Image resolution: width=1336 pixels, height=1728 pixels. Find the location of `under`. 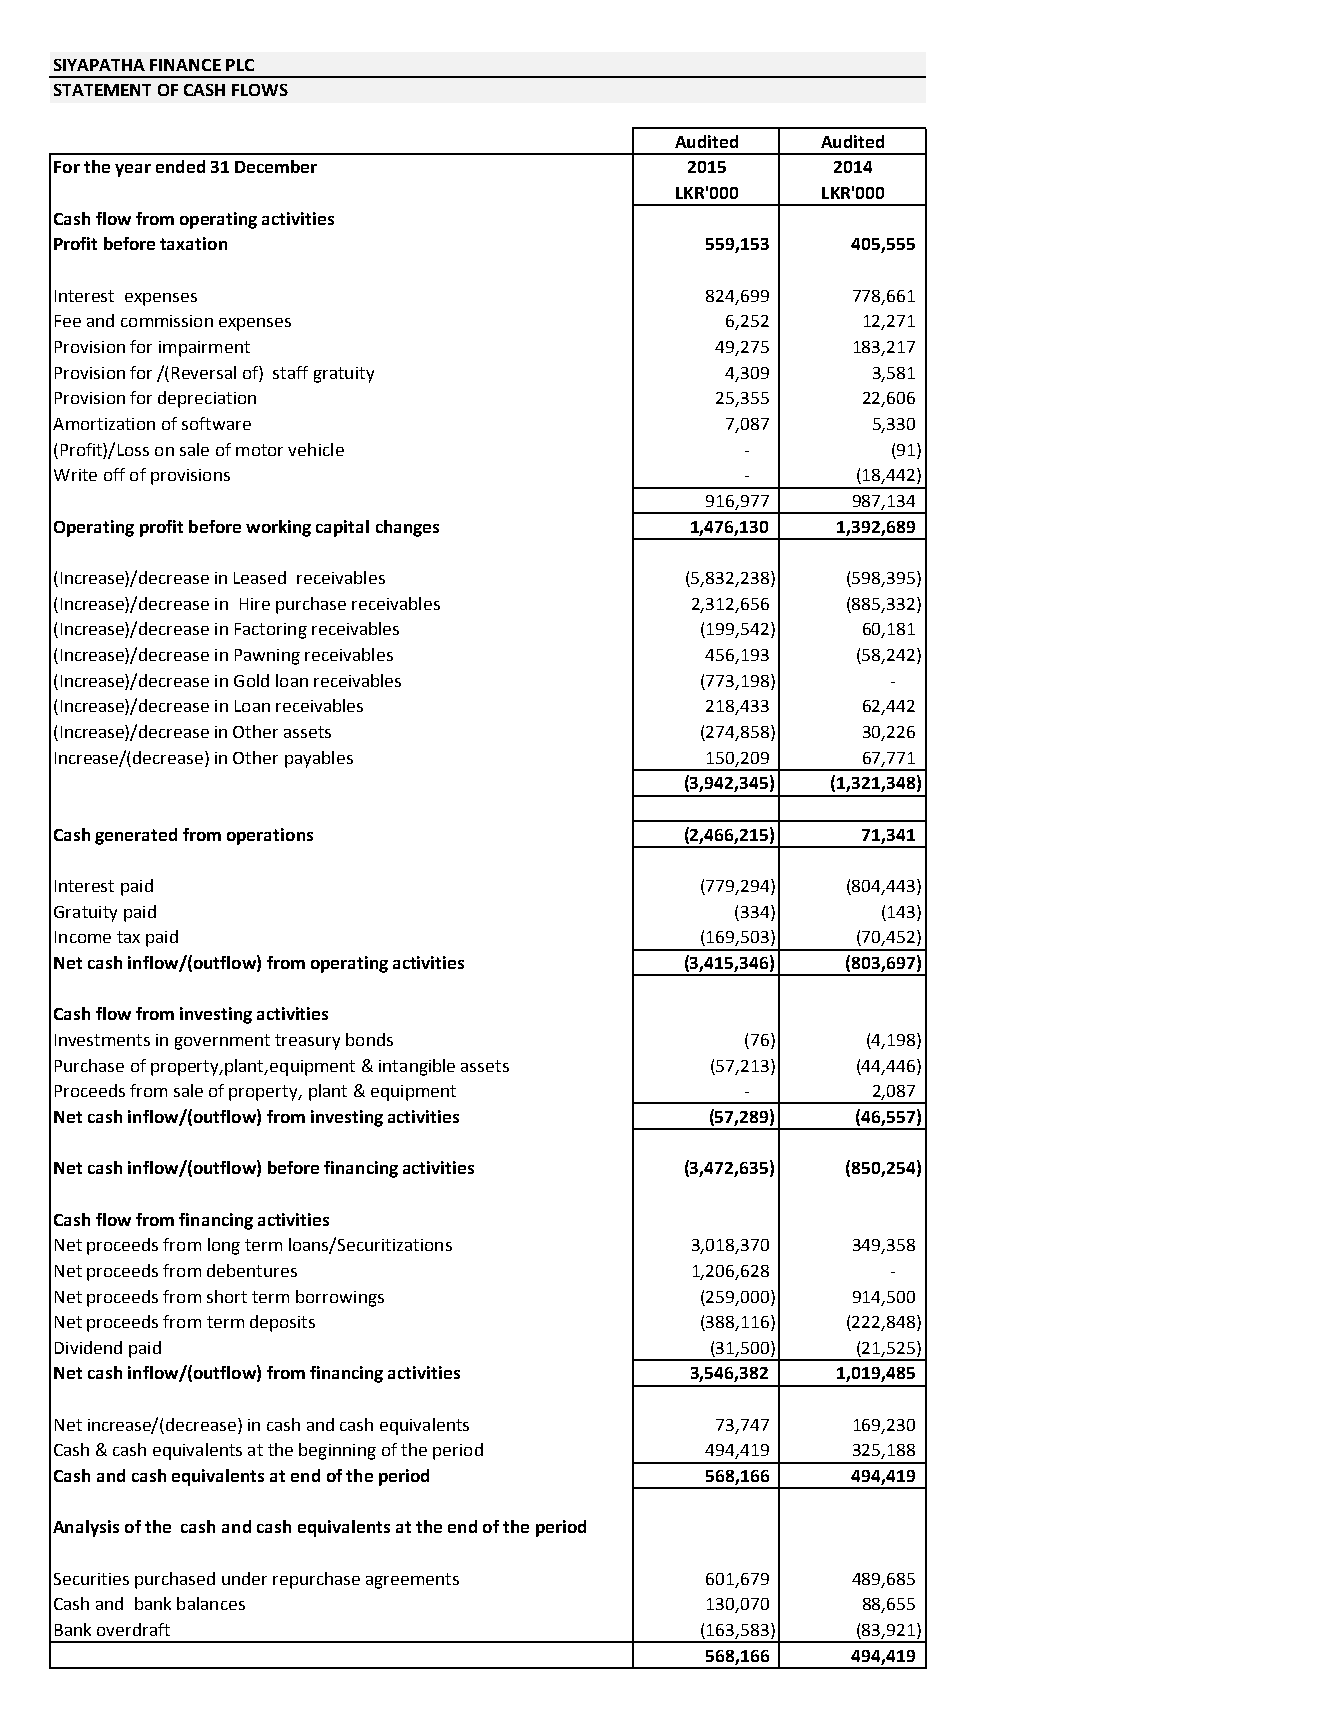

under is located at coordinates (244, 1578).
